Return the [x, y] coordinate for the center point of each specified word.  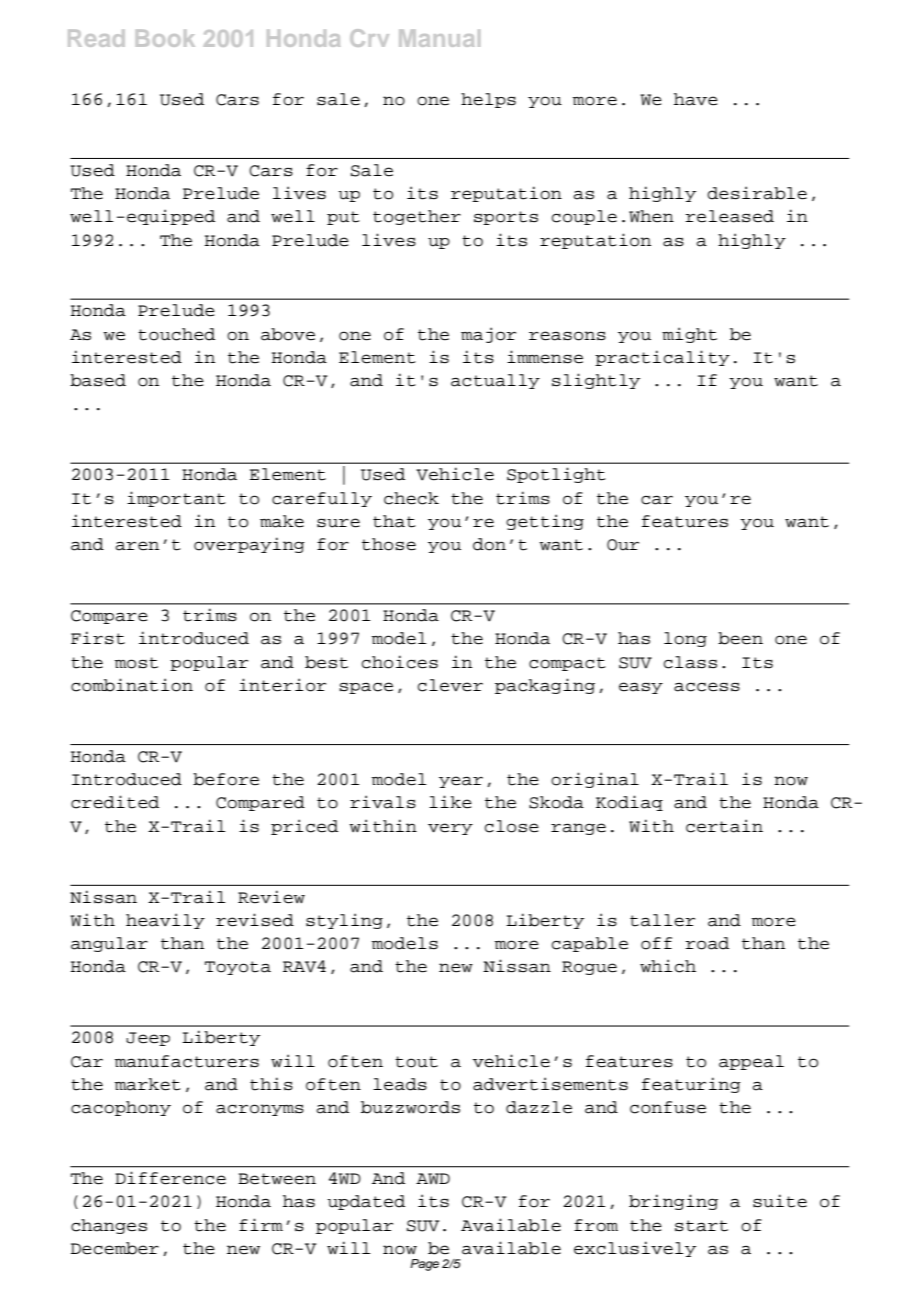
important [176, 499]
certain [724, 826]
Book [165, 38]
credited [115, 802]
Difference [170, 1178]
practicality [662, 358]
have [696, 99]
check [411, 498]
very [450, 829]
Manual [439, 38]
